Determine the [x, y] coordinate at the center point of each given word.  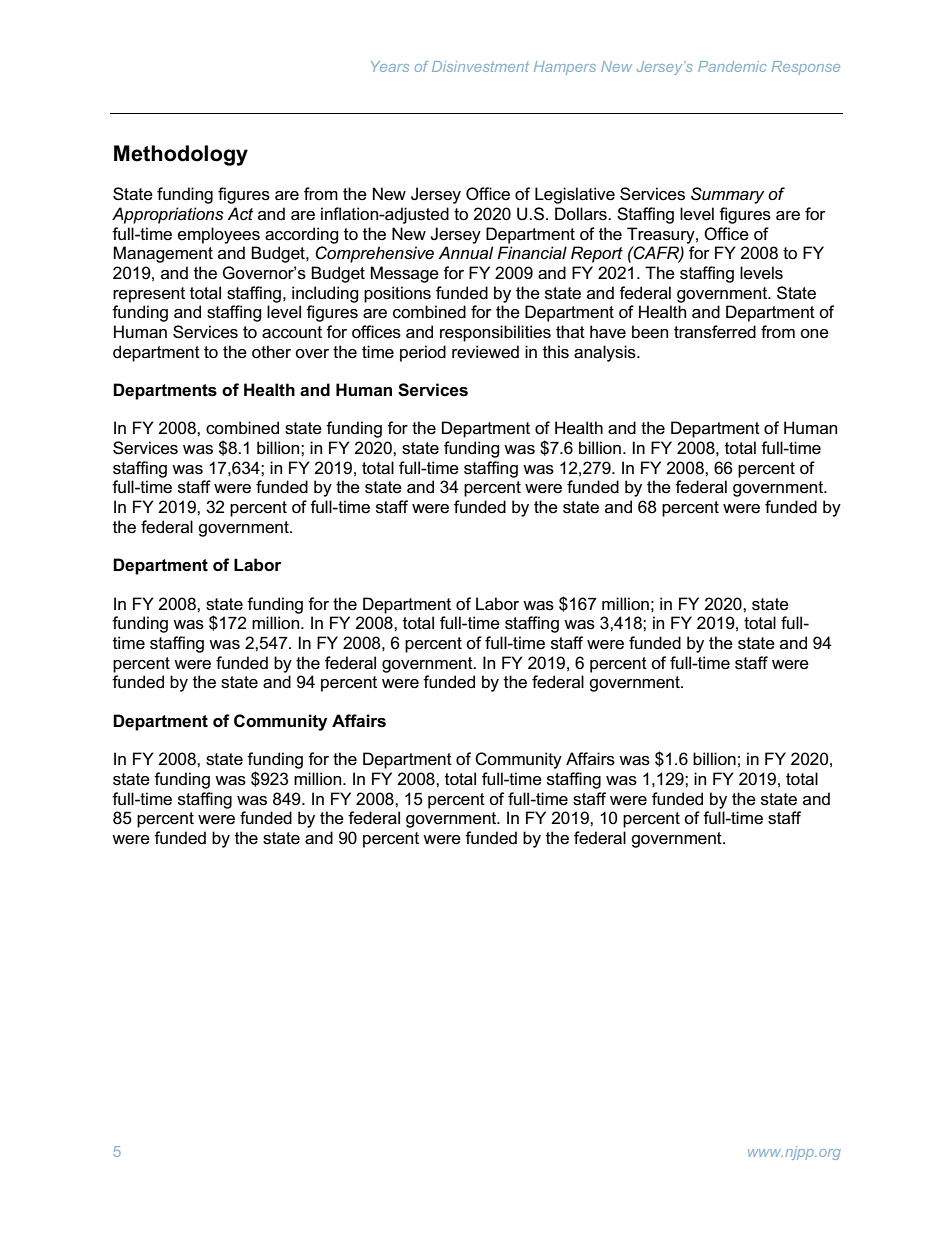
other [271, 352]
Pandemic [732, 66]
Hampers [565, 68]
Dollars [582, 214]
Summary [727, 195]
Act [240, 213]
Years [390, 66]
